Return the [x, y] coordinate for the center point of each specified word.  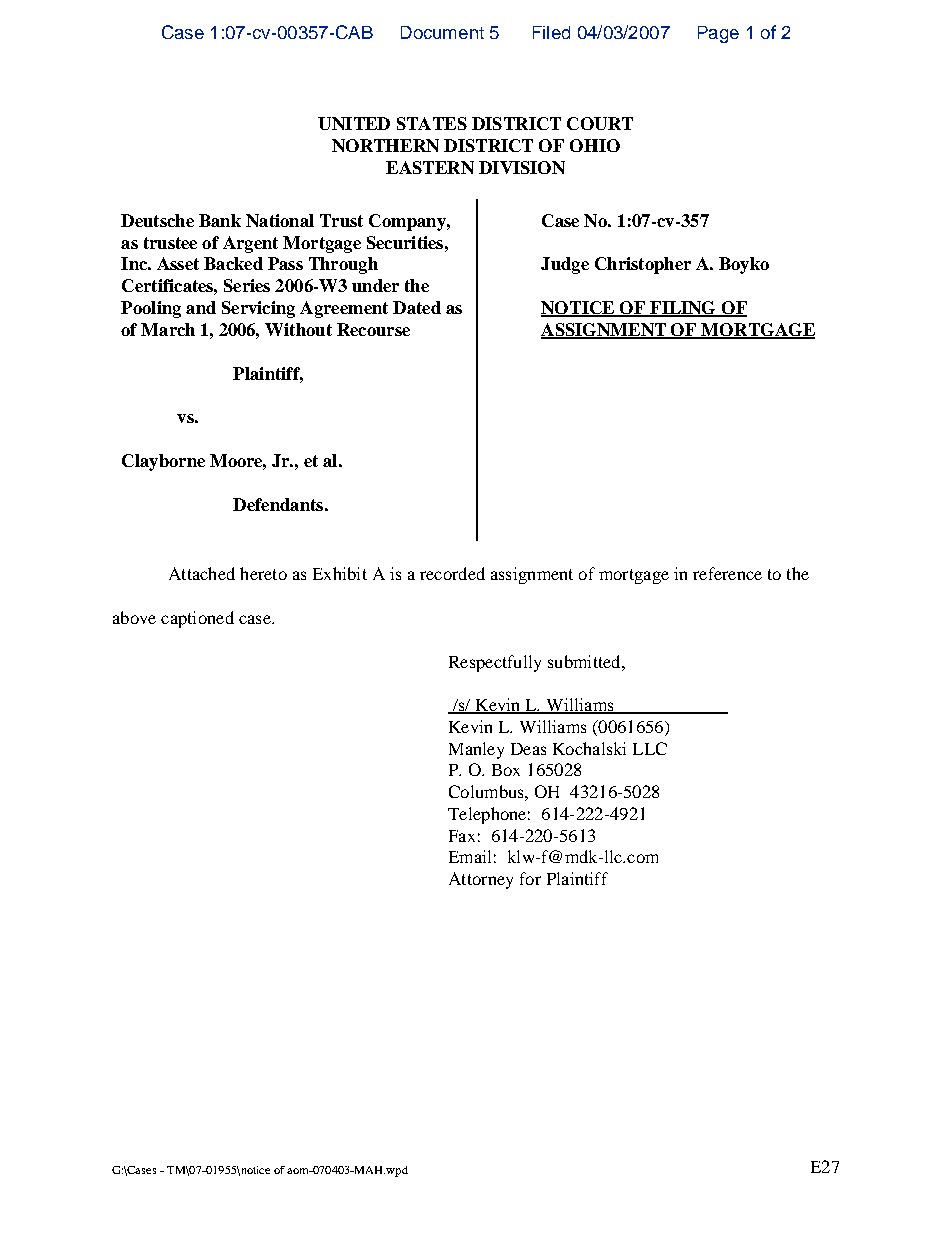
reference [727, 573]
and [201, 307]
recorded [452, 573]
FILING [683, 309]
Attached [202, 573]
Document [442, 32]
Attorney [481, 880]
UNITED [354, 123]
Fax [462, 836]
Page [718, 34]
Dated [417, 307]
